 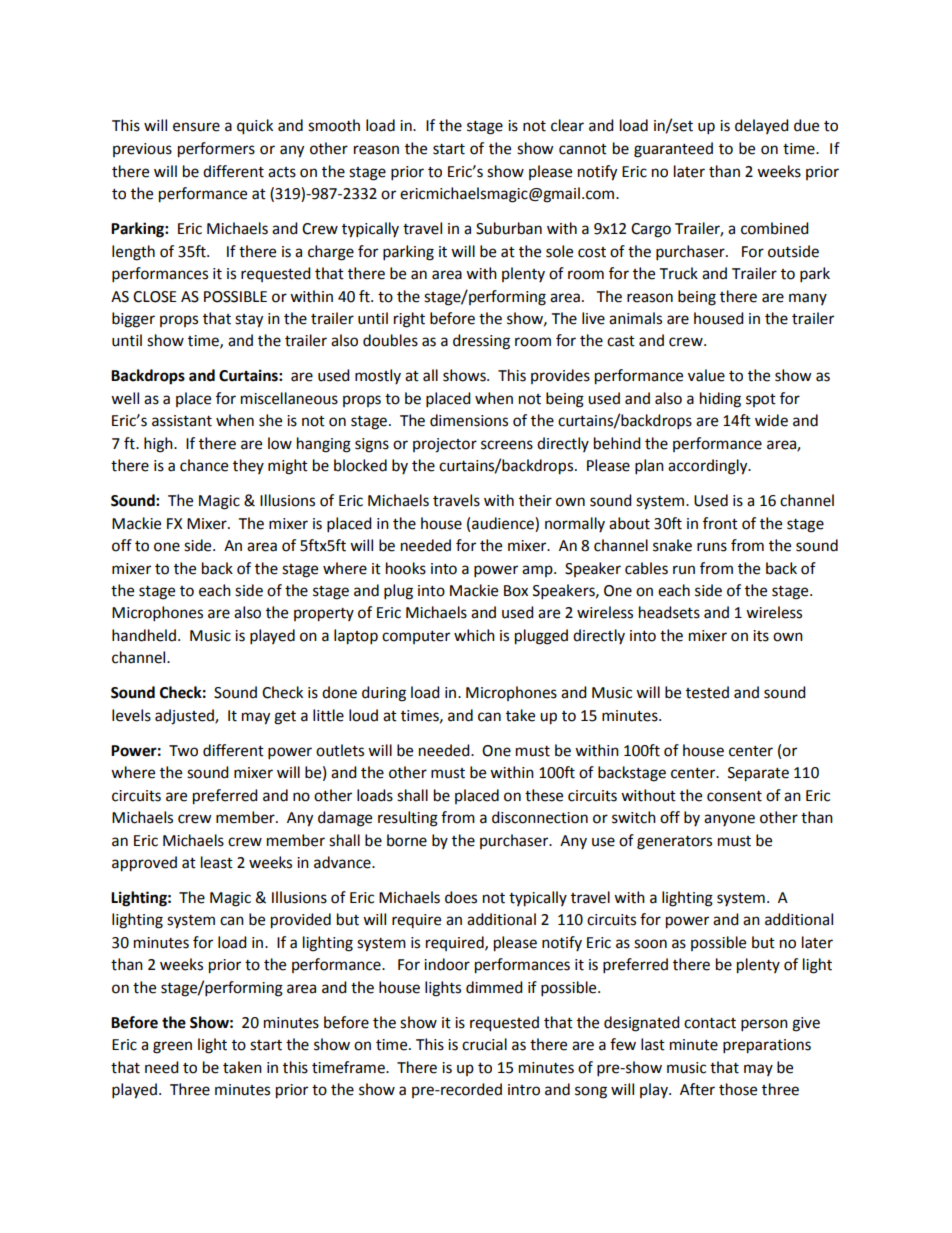 I want to click on which, so click(x=474, y=635).
